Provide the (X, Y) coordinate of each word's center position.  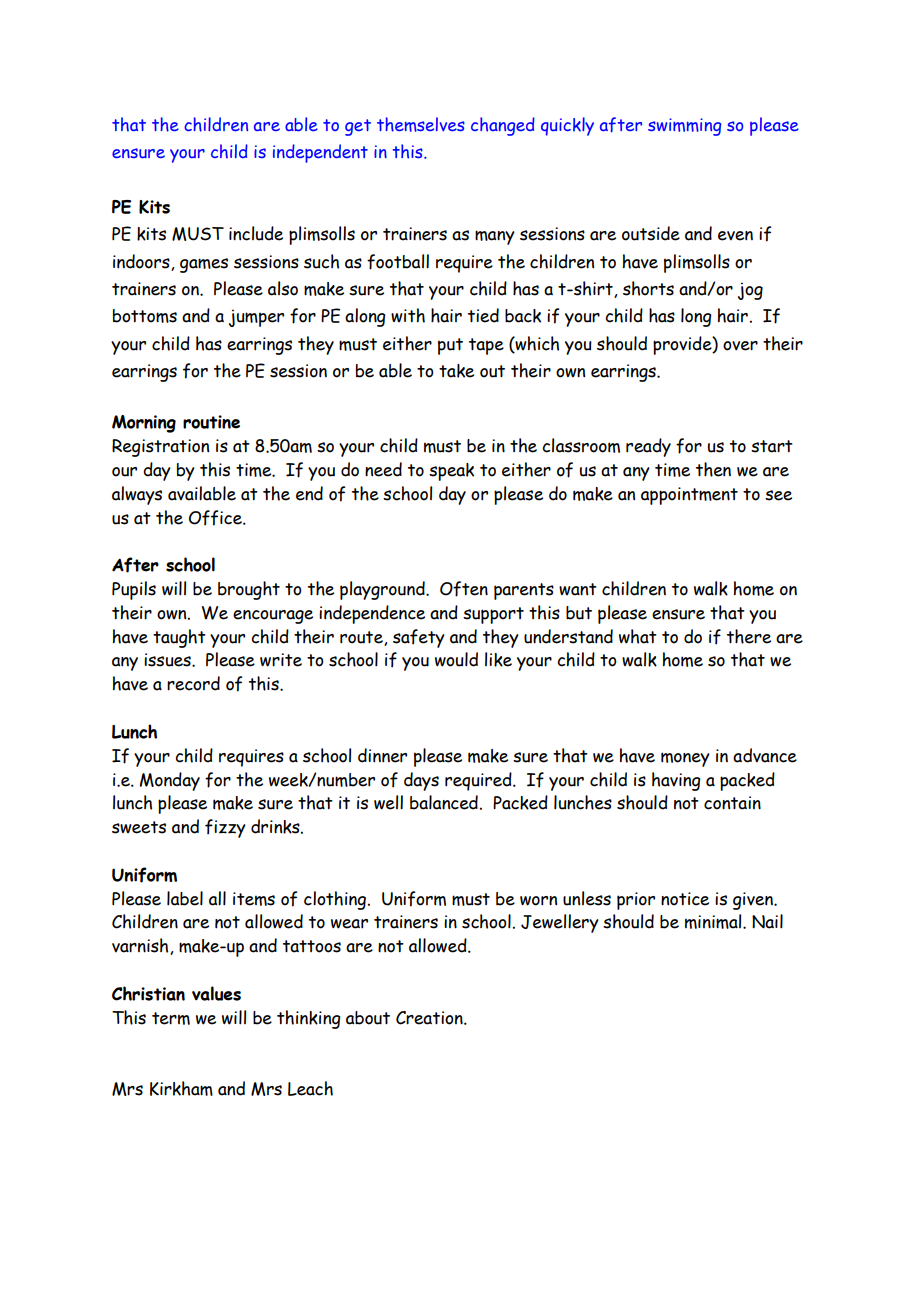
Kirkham (181, 1088)
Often (464, 589)
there (749, 636)
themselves (421, 124)
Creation (430, 1018)
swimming (685, 127)
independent (320, 153)
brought (249, 590)
